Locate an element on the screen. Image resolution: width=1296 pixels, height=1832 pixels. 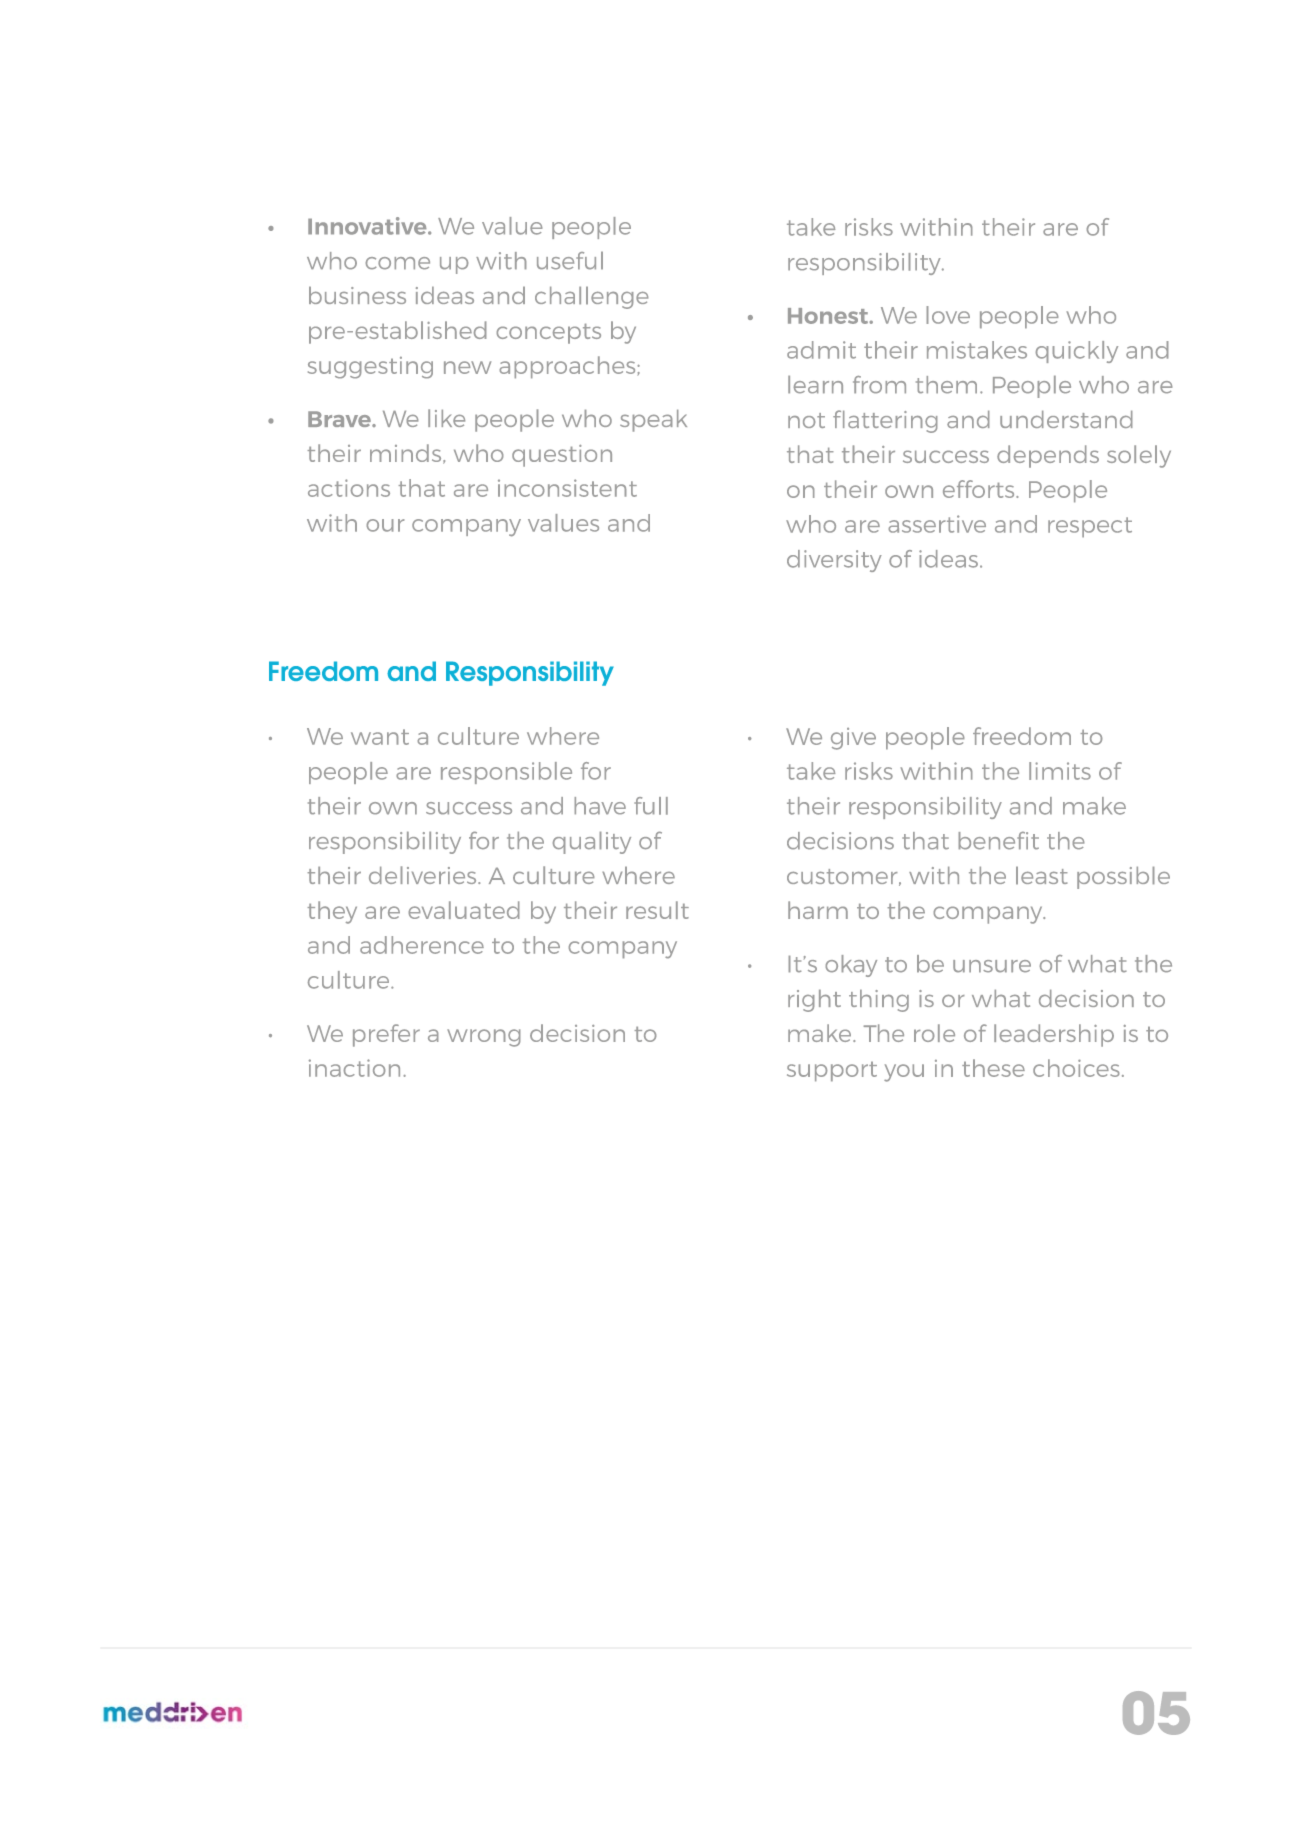
depends is located at coordinates (1048, 456).
